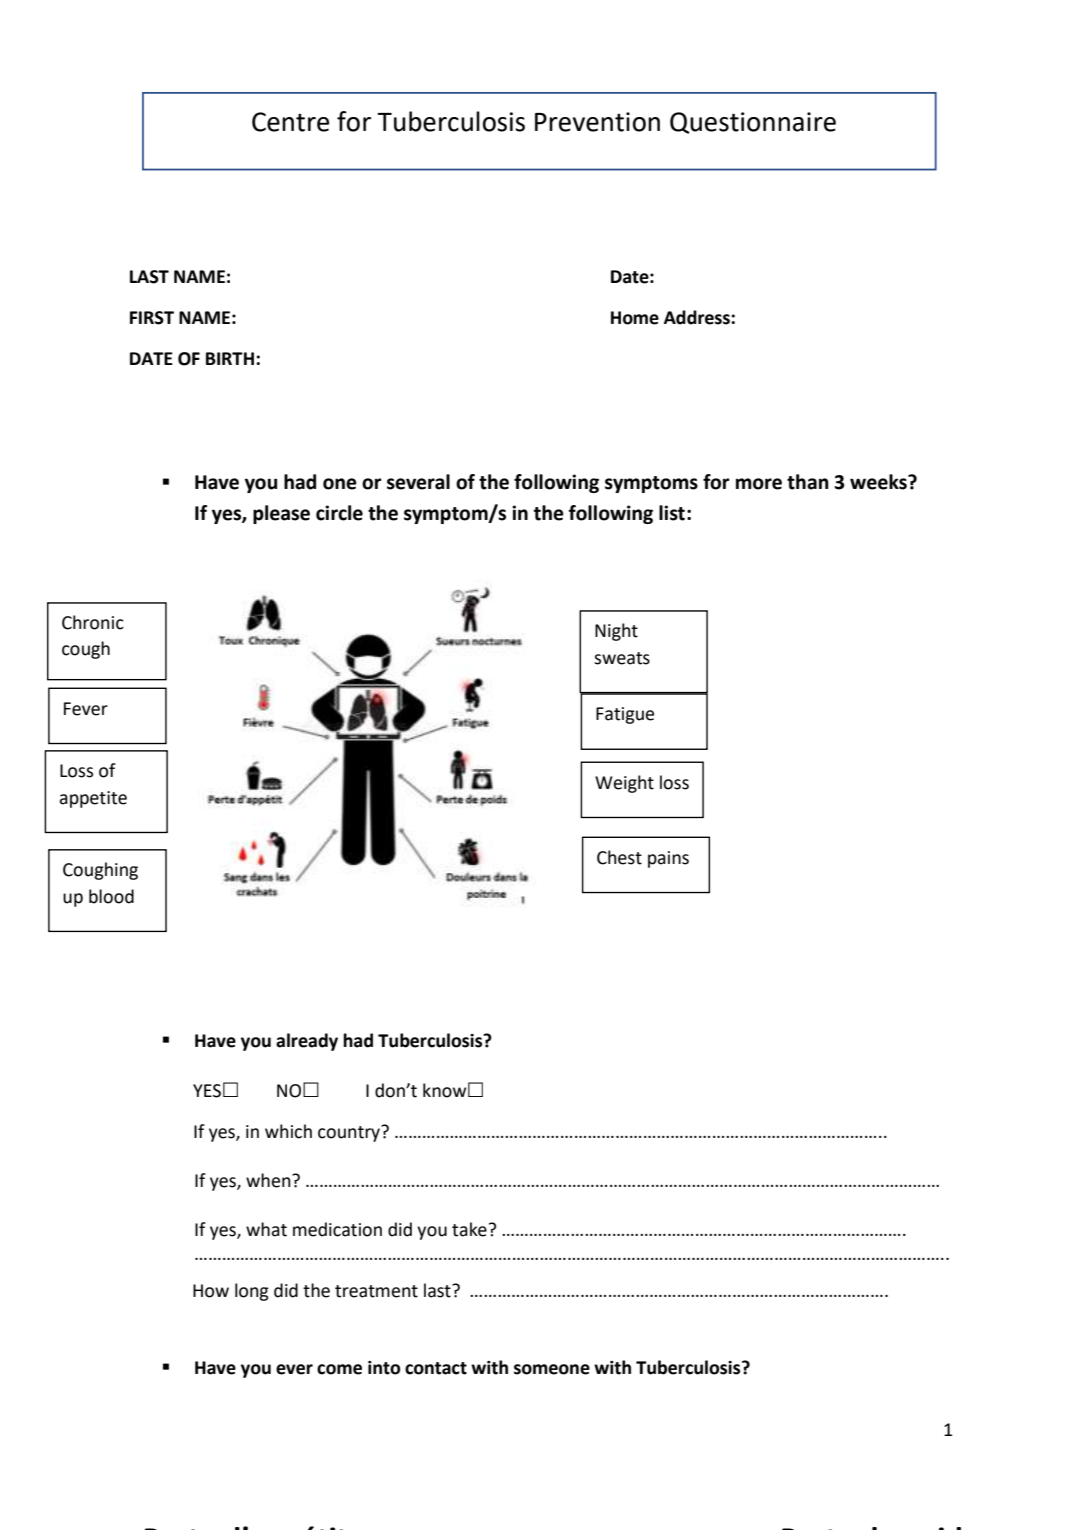 The width and height of the image is (1082, 1530). Describe the element at coordinates (111, 896) in the image. I see `blood` at that location.
